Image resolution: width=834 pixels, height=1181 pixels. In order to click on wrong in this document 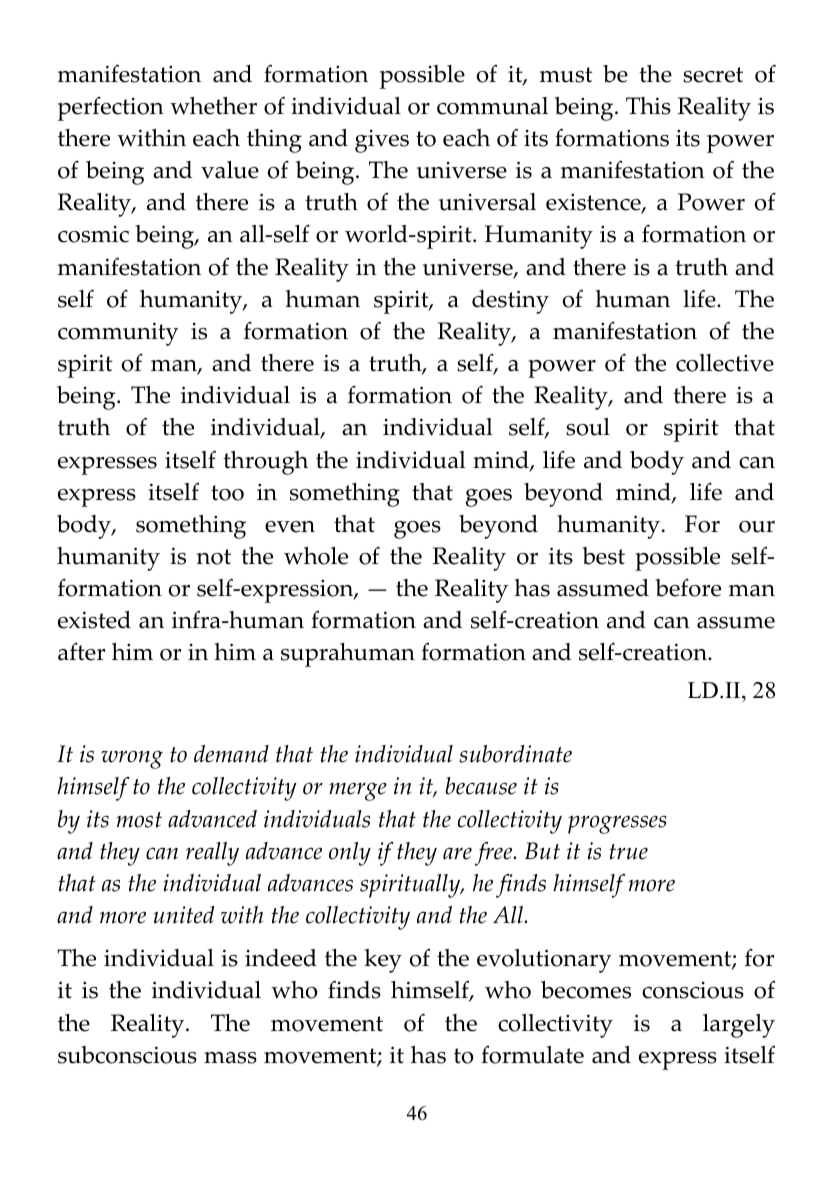, I will do `click(132, 759)`.
